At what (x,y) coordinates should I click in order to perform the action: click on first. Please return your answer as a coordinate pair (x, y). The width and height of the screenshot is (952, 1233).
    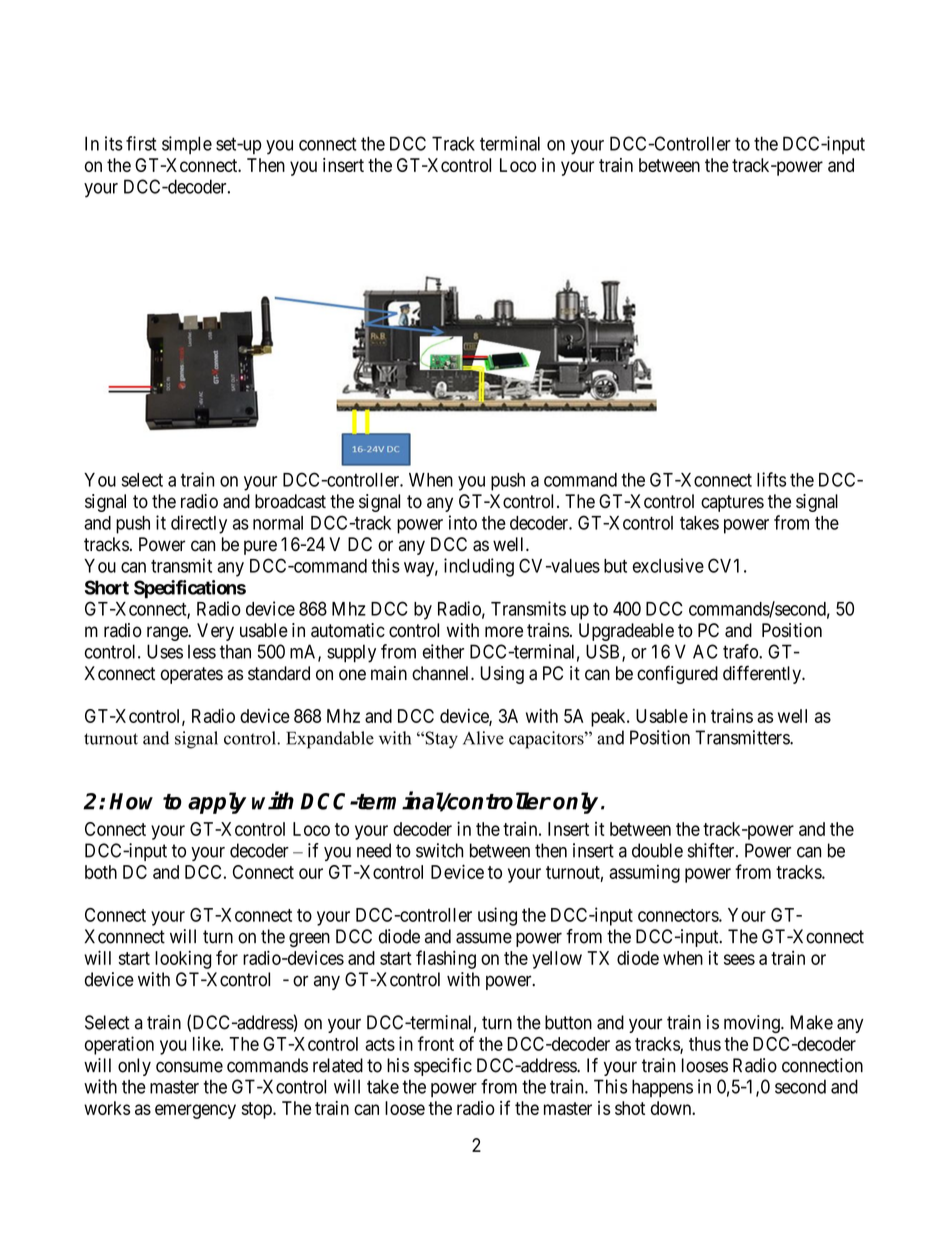
    Looking at the image, I should click on (141, 143).
